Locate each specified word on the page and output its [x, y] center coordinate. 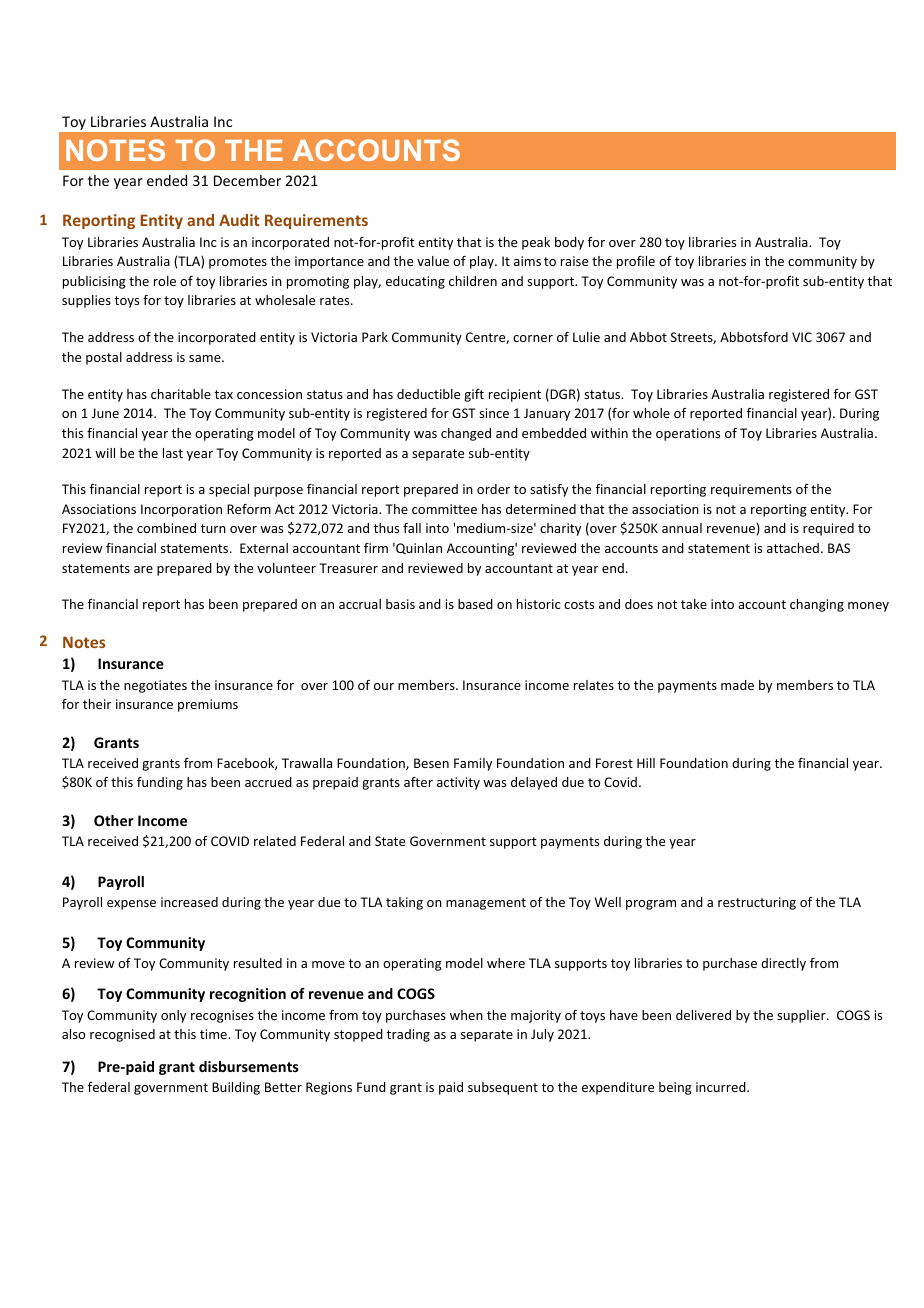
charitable [181, 394]
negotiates [155, 686]
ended [167, 180]
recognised [122, 1035]
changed [466, 434]
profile [636, 262]
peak [536, 243]
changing [817, 605]
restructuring [757, 903]
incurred [722, 1087]
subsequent [503, 1088]
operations [688, 434]
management [486, 904]
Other [114, 820]
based [475, 604]
